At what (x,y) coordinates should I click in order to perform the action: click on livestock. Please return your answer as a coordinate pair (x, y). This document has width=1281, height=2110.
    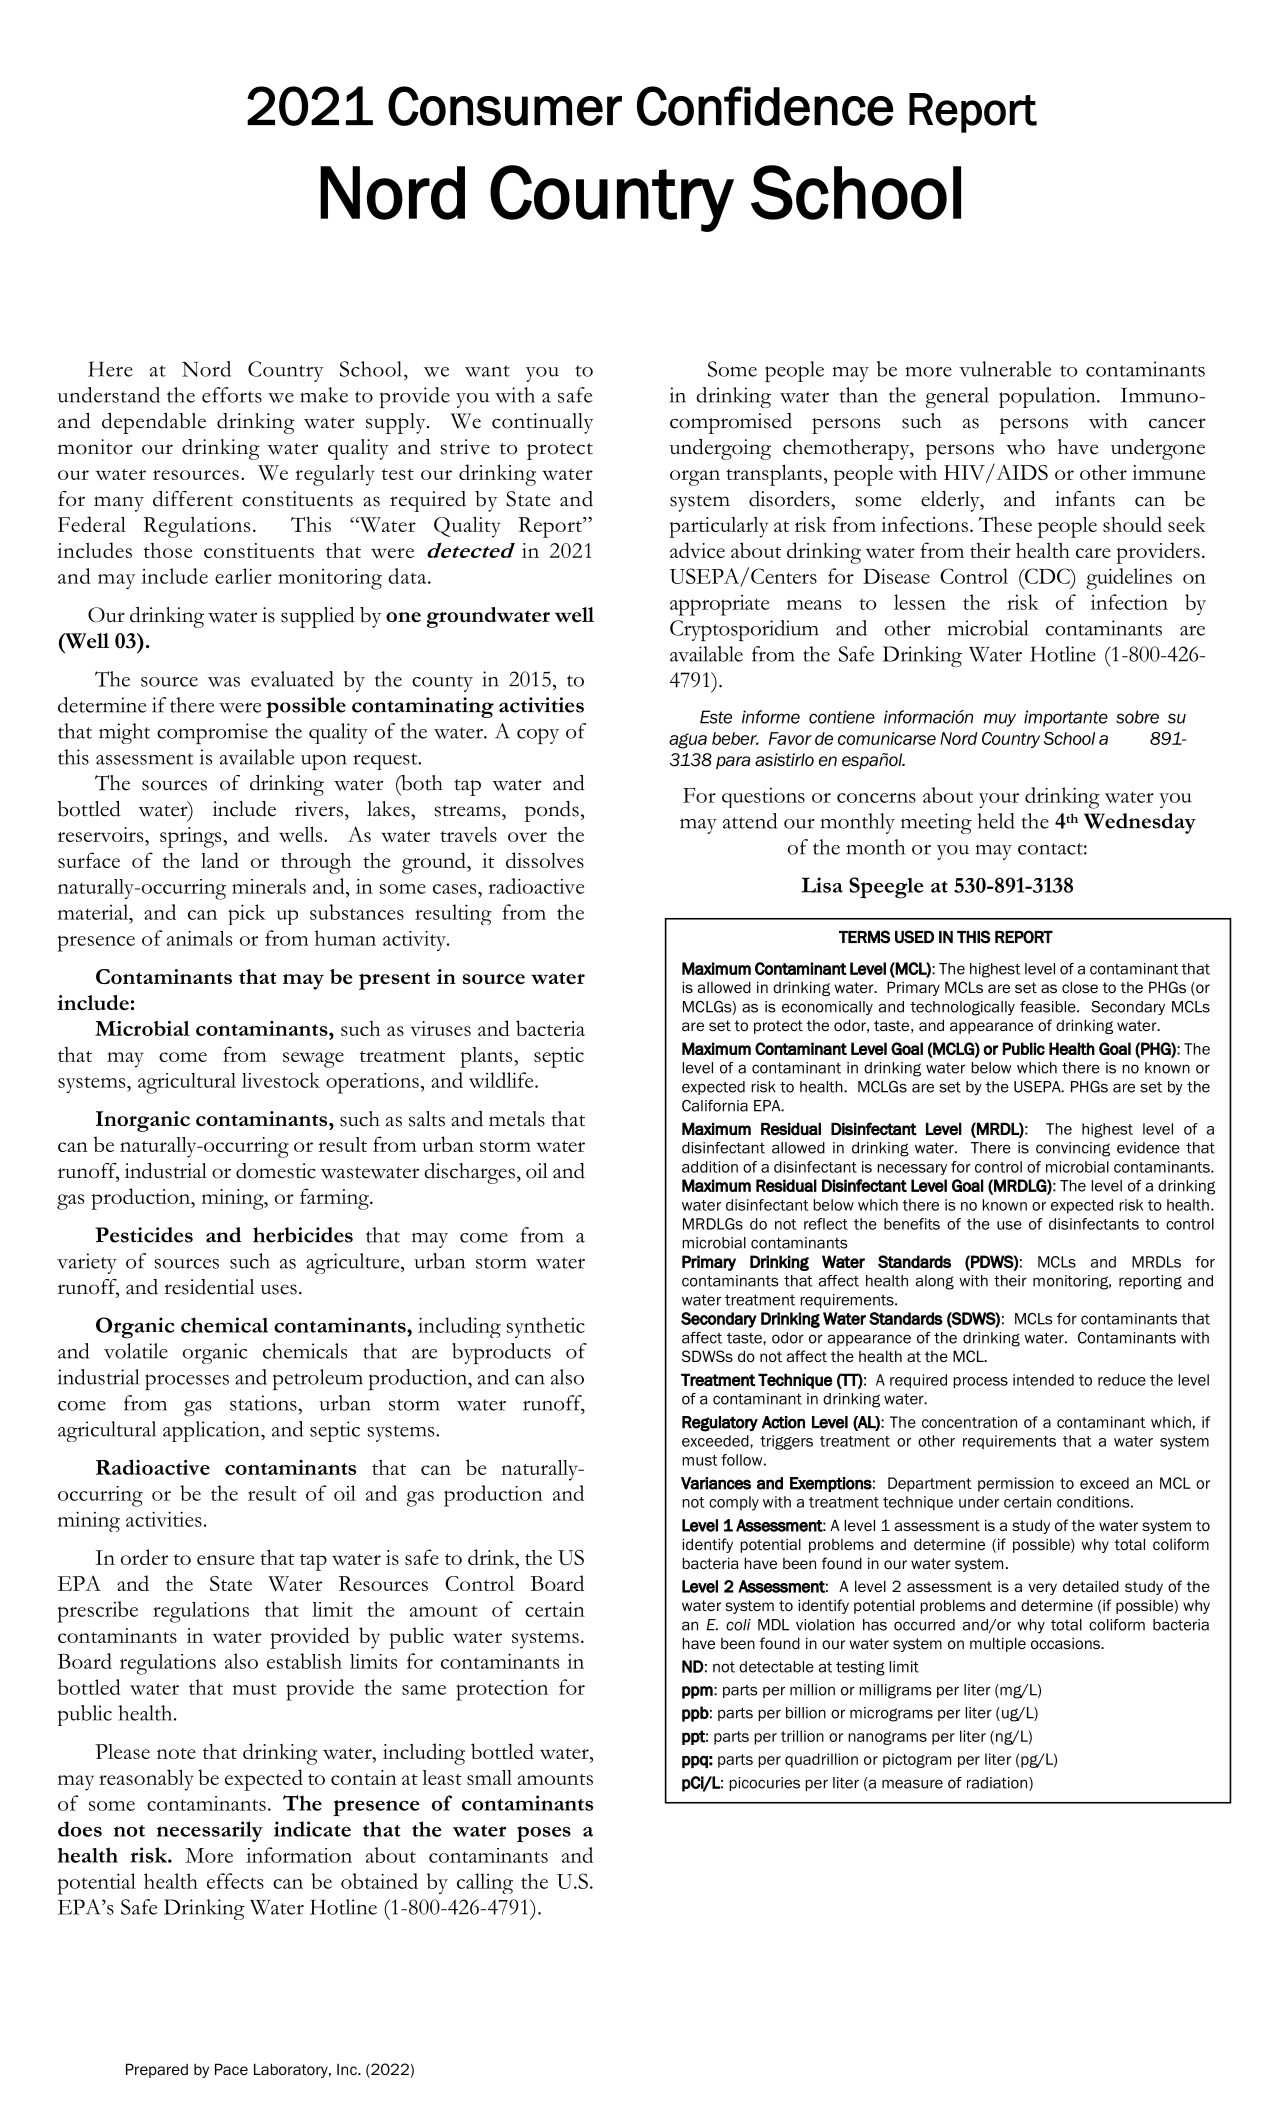
    Looking at the image, I should click on (281, 1080).
